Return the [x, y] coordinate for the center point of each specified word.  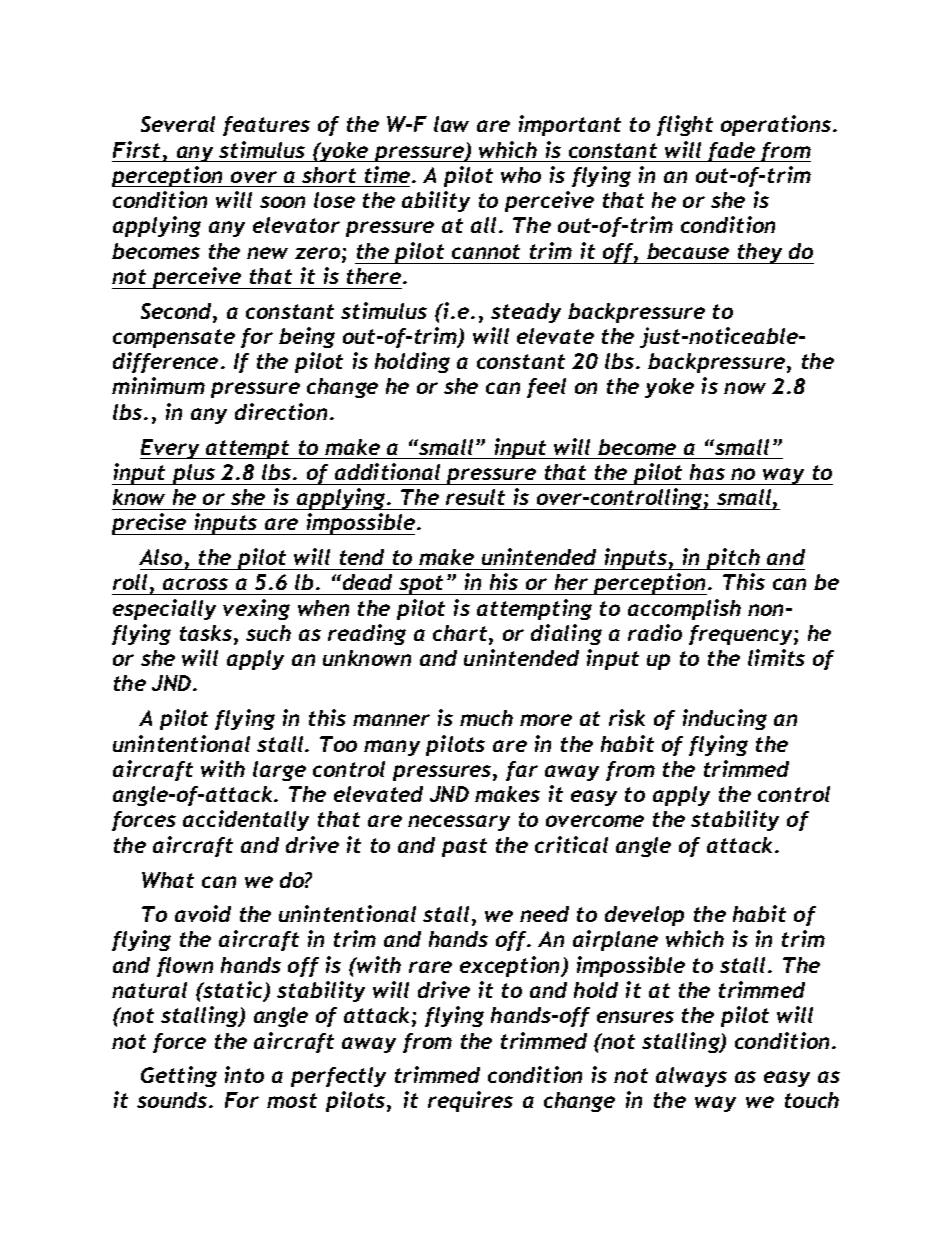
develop [644, 916]
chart [461, 634]
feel [546, 388]
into [244, 1074]
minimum [158, 385]
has [707, 472]
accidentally [246, 820]
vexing [256, 609]
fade [732, 152]
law [451, 124]
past [464, 847]
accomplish [684, 609]
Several [178, 124]
